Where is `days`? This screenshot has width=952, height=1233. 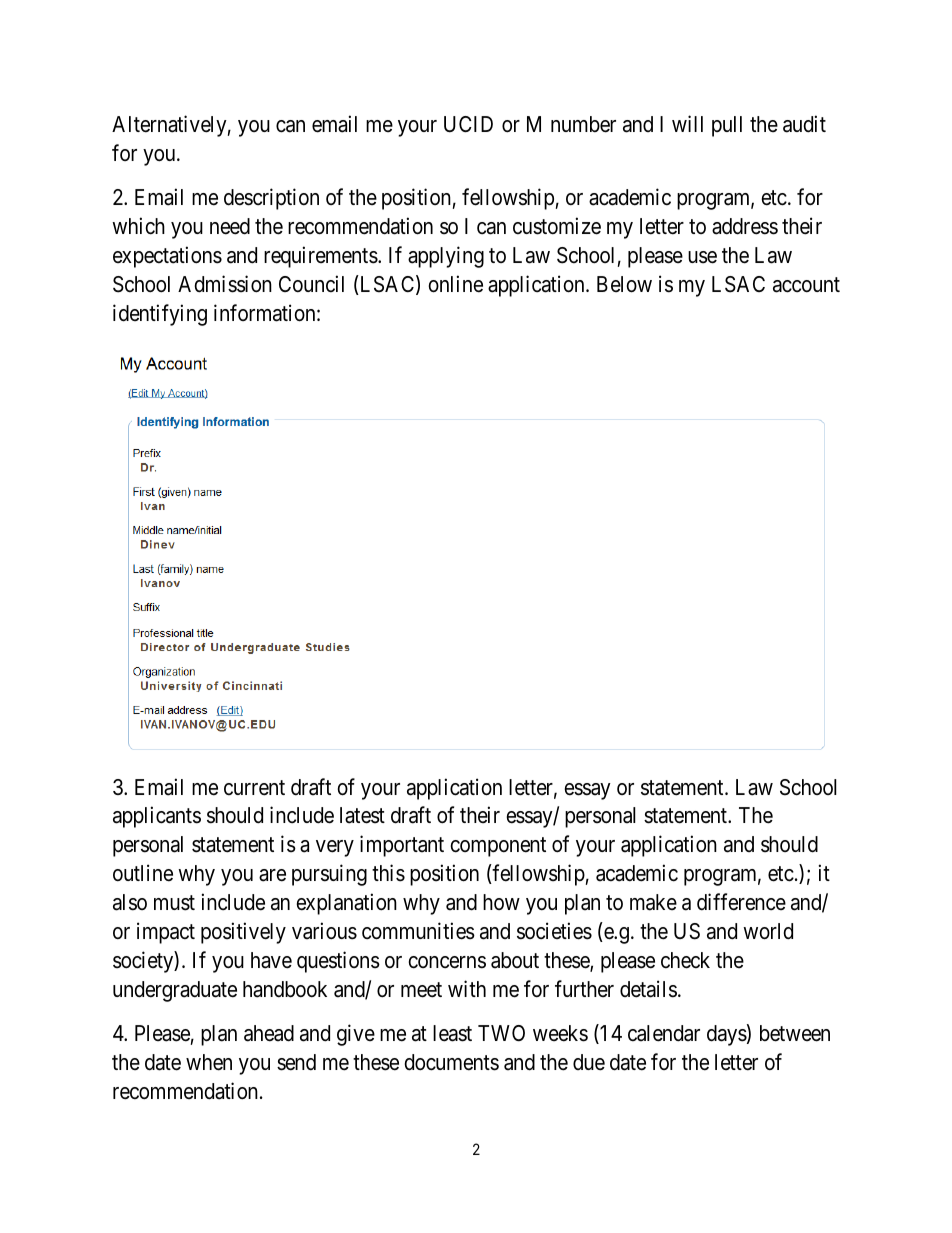
days is located at coordinates (727, 1035).
